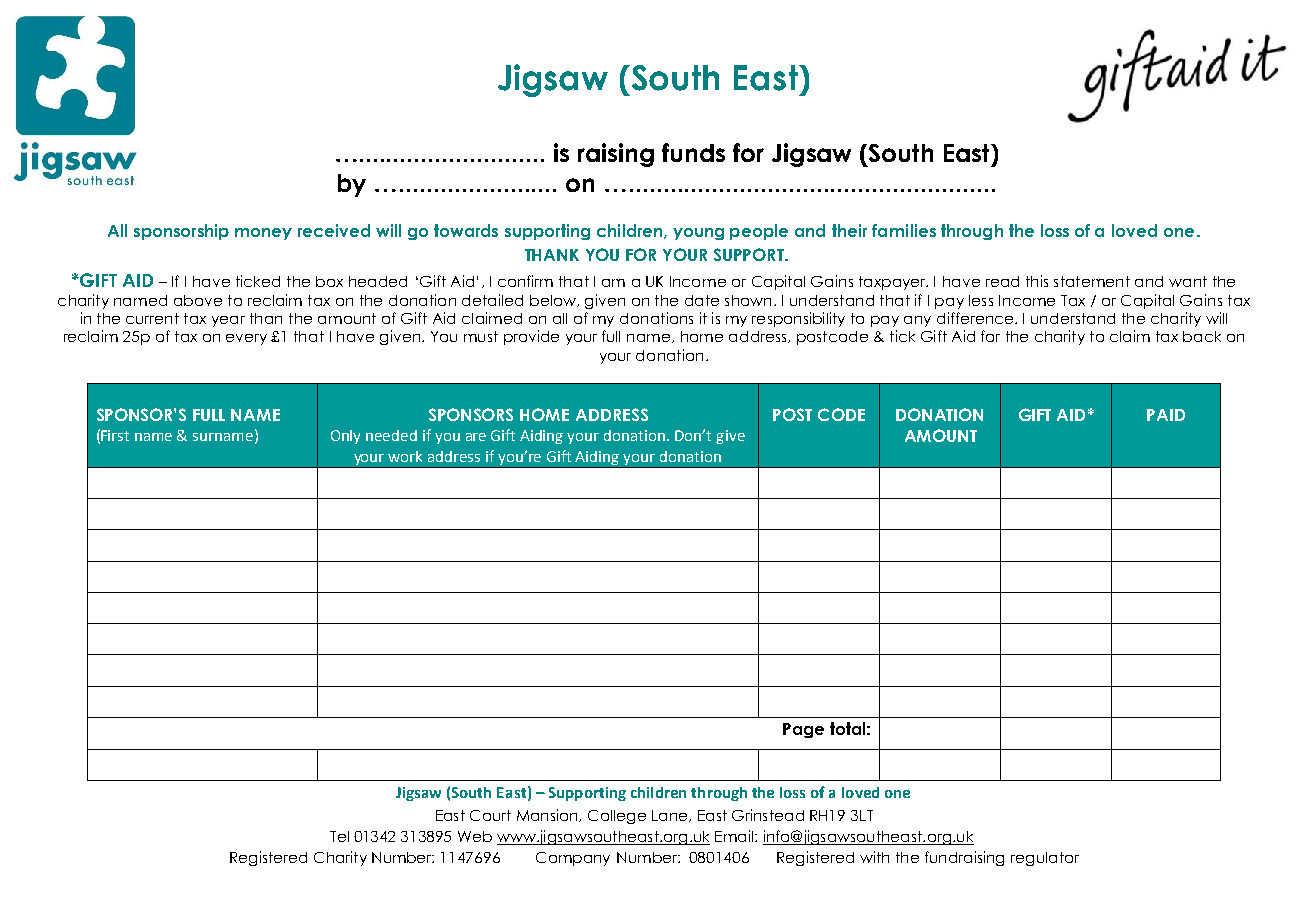 The width and height of the image is (1308, 924). What do you see at coordinates (671, 816) in the image?
I see `Lane` at bounding box center [671, 816].
